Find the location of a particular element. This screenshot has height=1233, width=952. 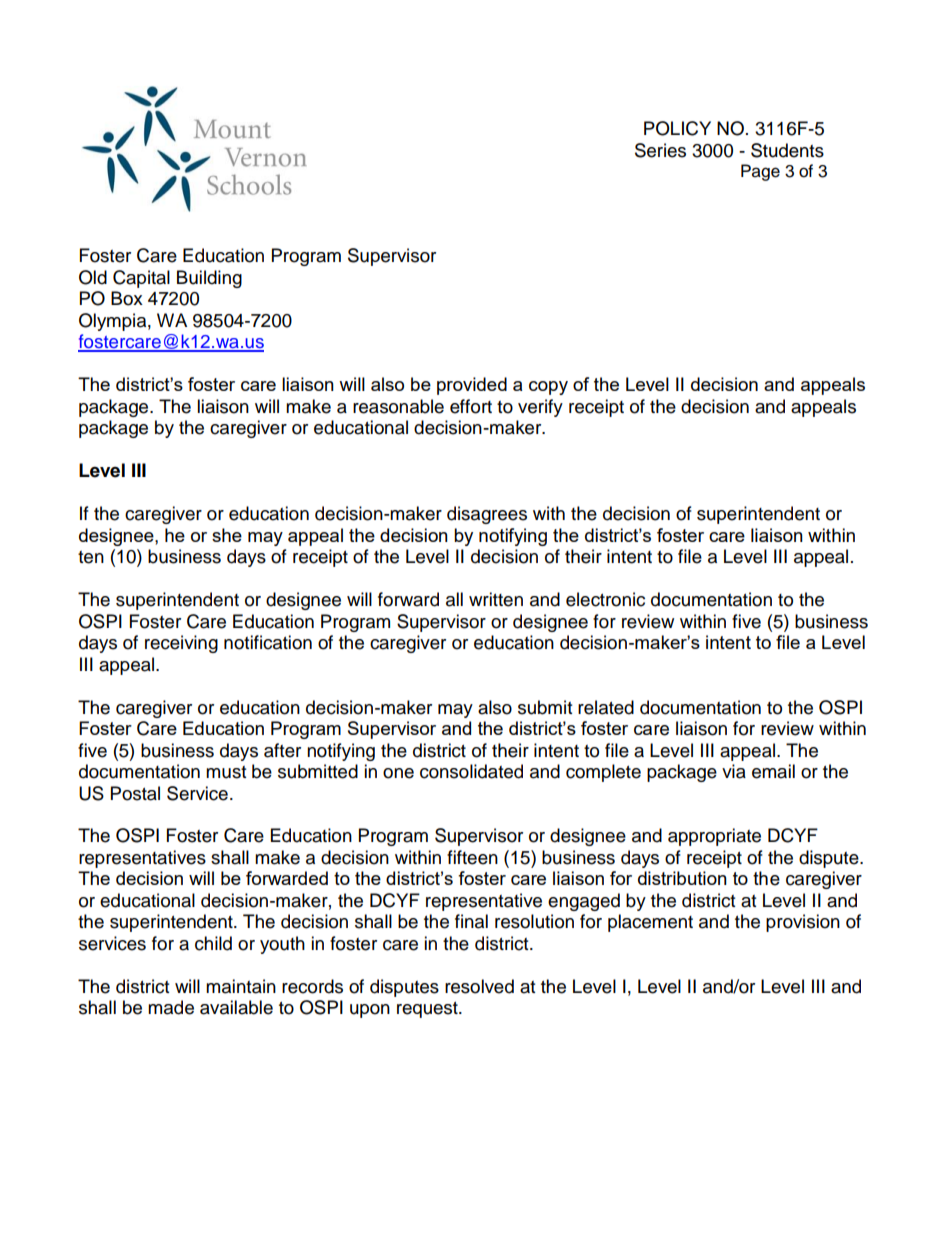

written is located at coordinates (496, 599).
